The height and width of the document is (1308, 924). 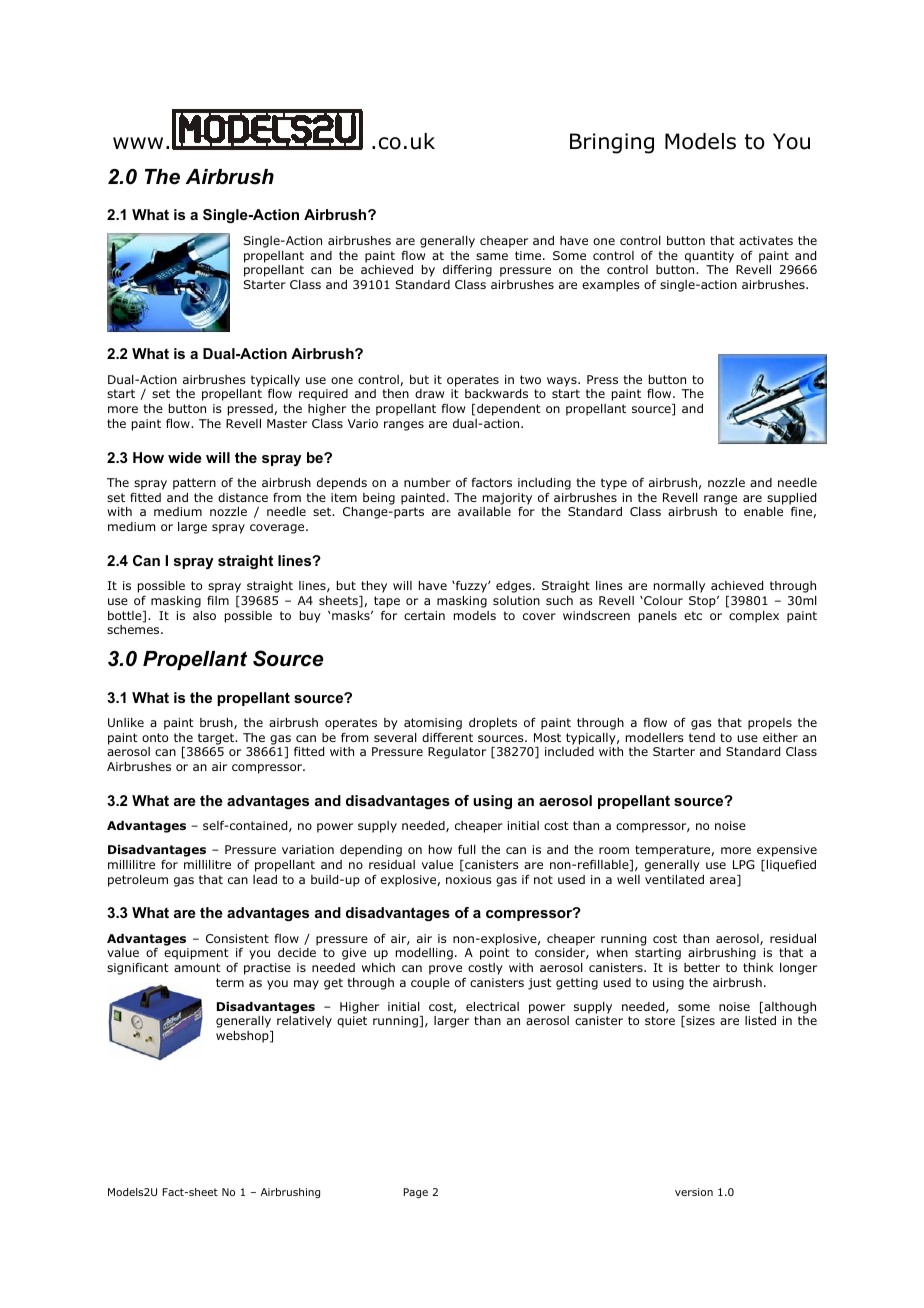 What do you see at coordinates (138, 143) in the document?
I see `www` at bounding box center [138, 143].
